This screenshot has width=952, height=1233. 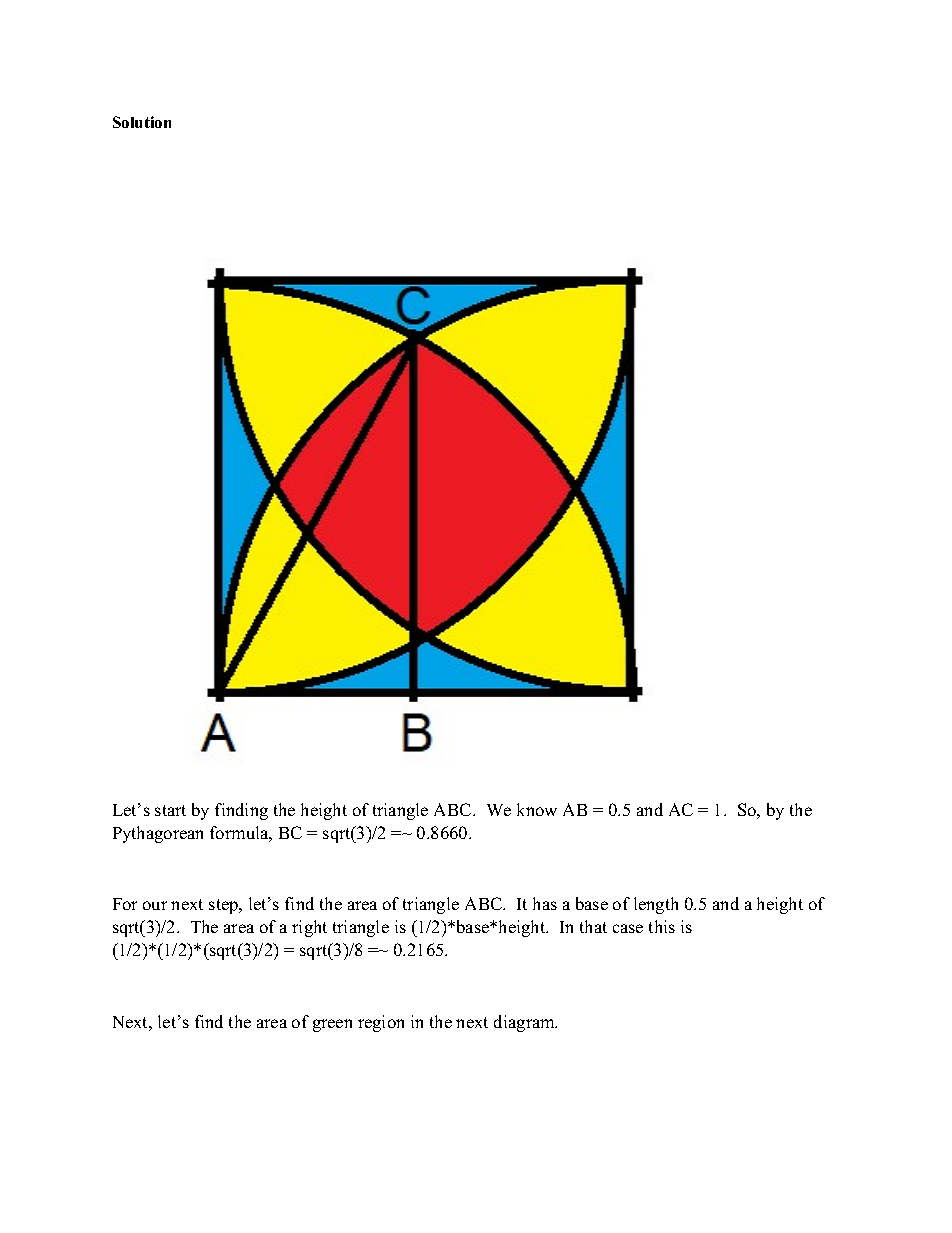 What do you see at coordinates (142, 122) in the screenshot?
I see `Solution` at bounding box center [142, 122].
